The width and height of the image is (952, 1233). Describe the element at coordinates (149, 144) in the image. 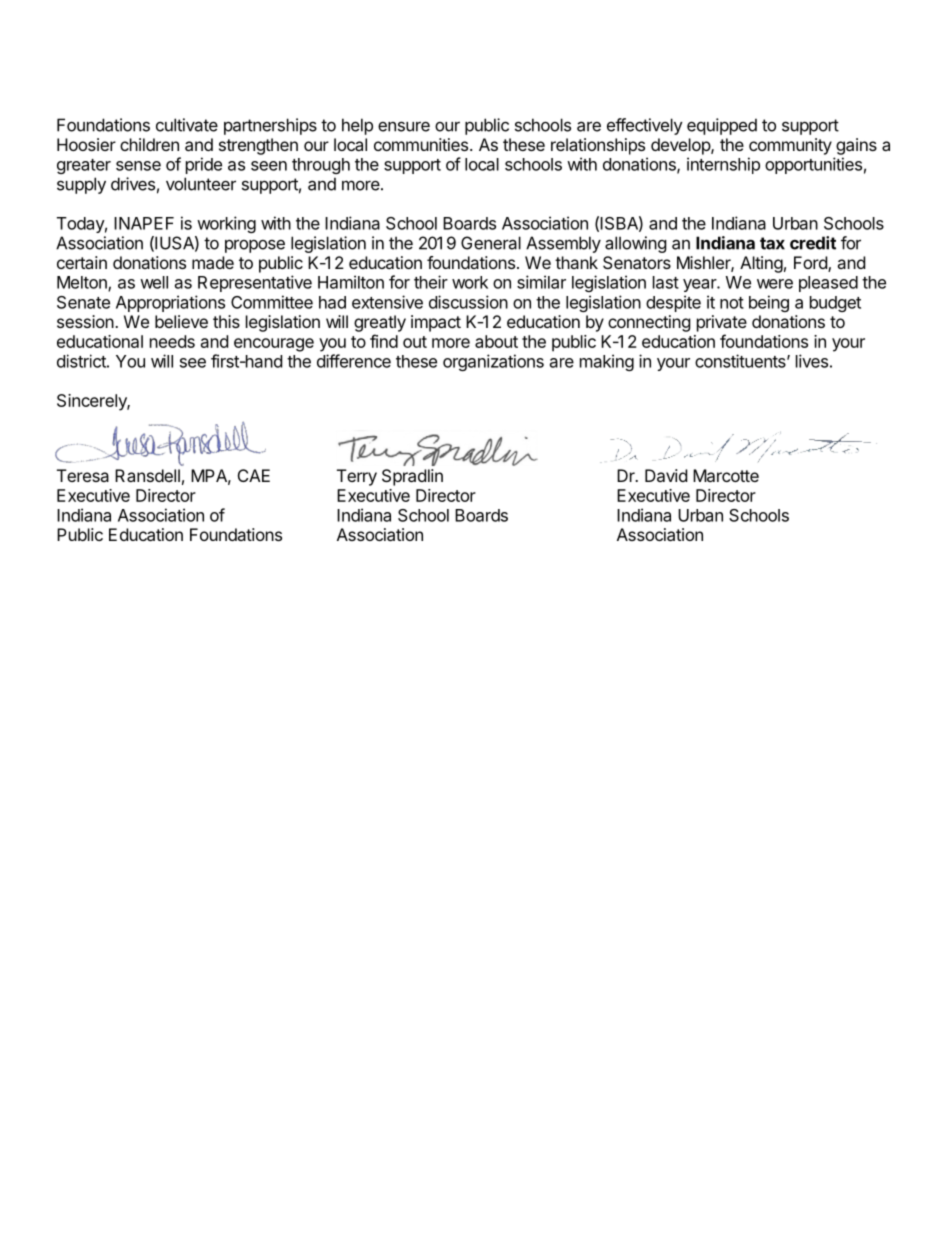

I see `children` at that location.
